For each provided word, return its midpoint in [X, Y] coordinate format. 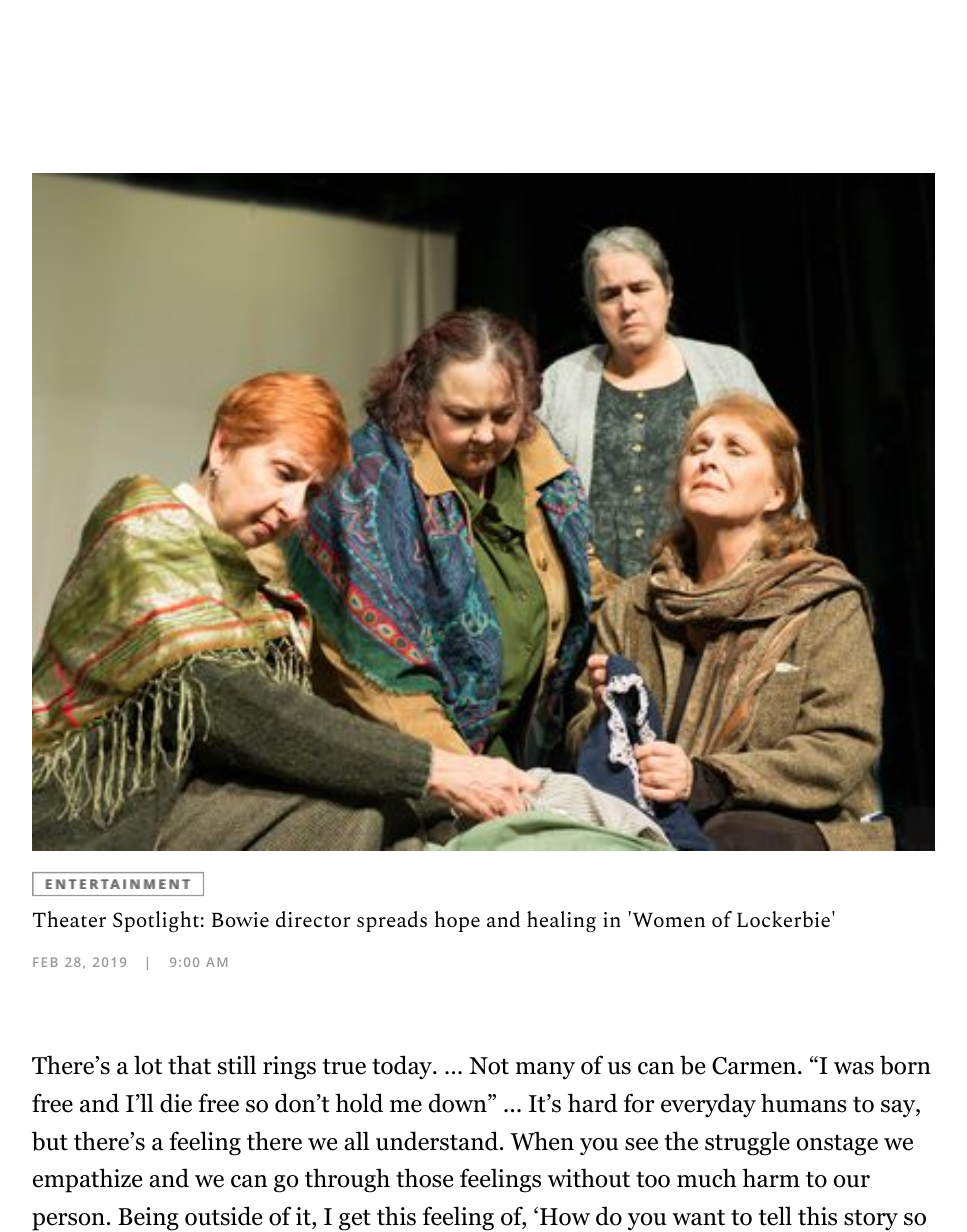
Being [148, 1219]
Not [489, 1066]
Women [667, 919]
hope [457, 921]
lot [148, 1065]
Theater [69, 919]
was [854, 1068]
